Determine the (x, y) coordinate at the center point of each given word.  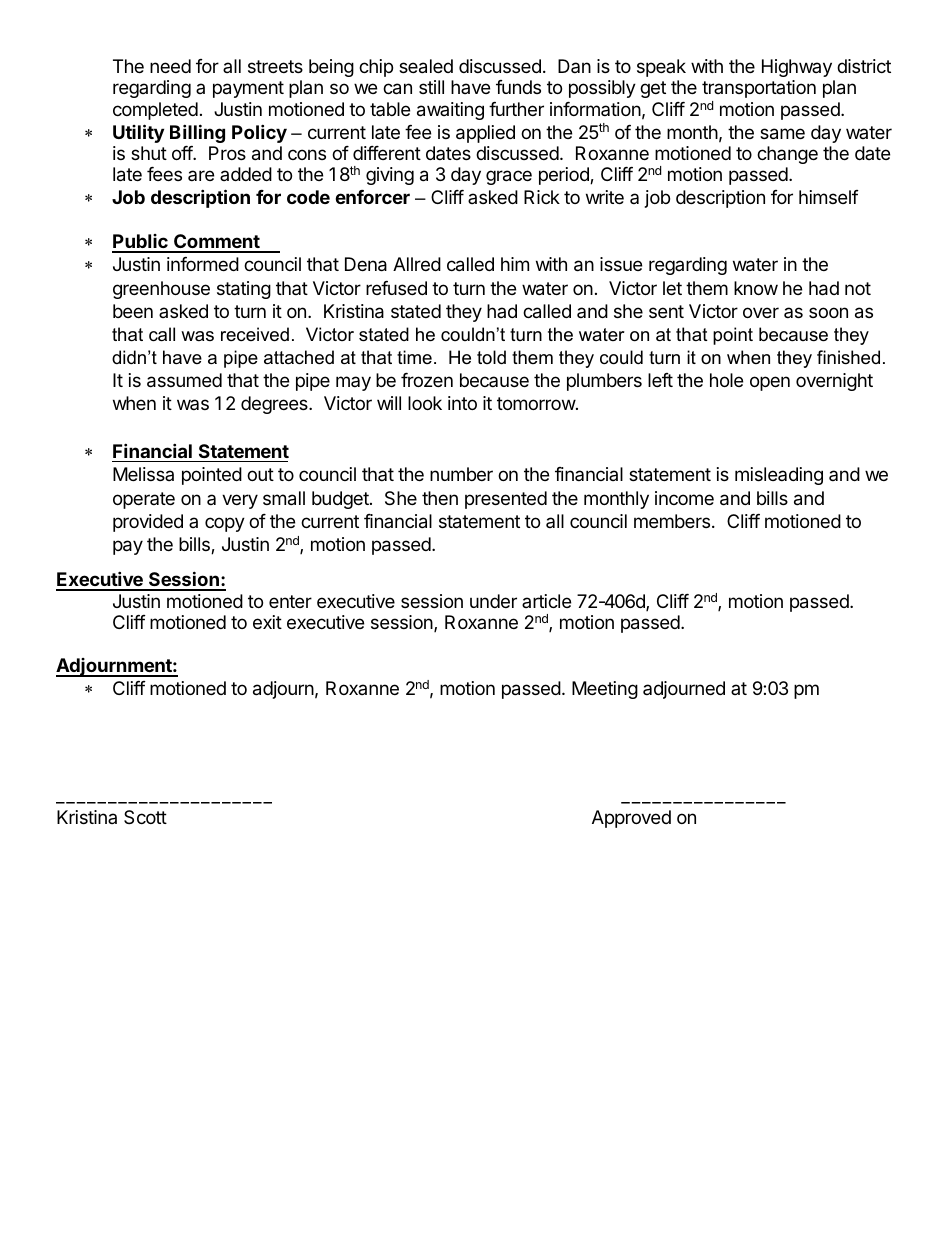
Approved (631, 819)
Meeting (605, 690)
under (493, 601)
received (255, 334)
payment (248, 89)
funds (518, 87)
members (672, 521)
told (491, 357)
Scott (145, 817)
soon (828, 312)
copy (225, 524)
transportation (759, 89)
